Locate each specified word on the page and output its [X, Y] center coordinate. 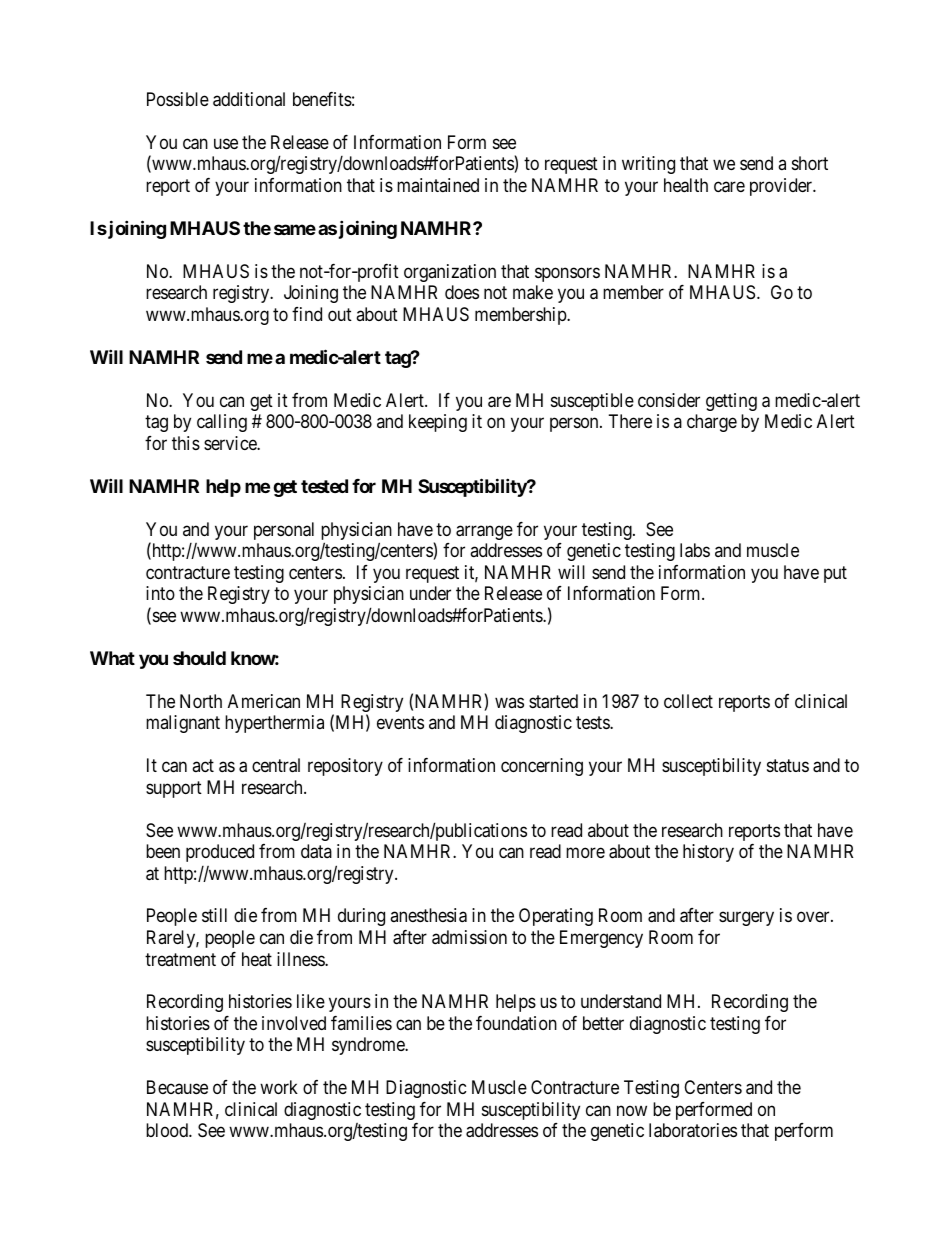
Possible [178, 99]
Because [177, 1087]
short [810, 163]
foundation [516, 1023]
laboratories [693, 1130]
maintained [438, 185]
